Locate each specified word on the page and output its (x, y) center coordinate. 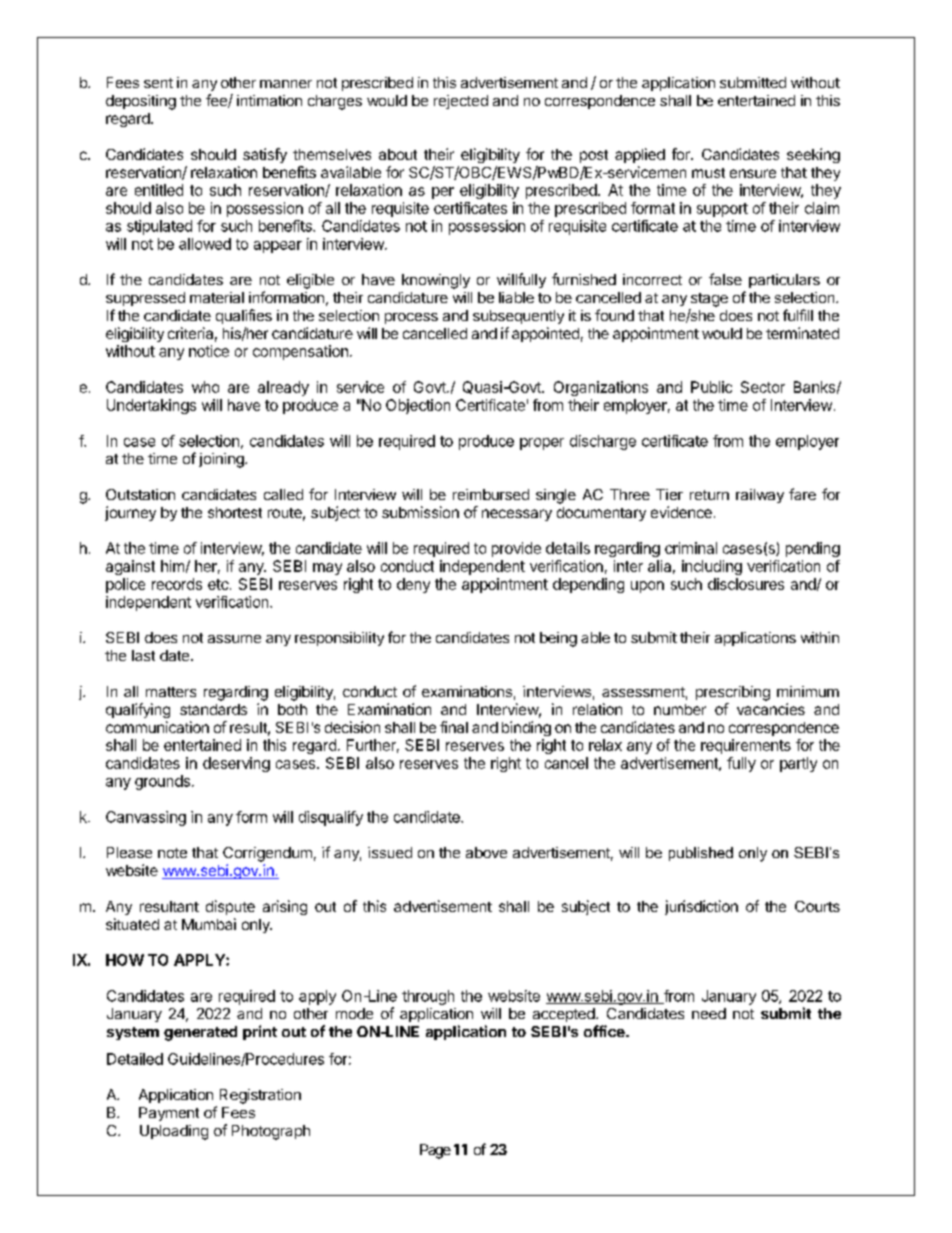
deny (413, 585)
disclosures (746, 584)
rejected (461, 102)
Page (435, 1151)
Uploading (174, 1132)
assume (234, 639)
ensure (753, 173)
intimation (269, 100)
